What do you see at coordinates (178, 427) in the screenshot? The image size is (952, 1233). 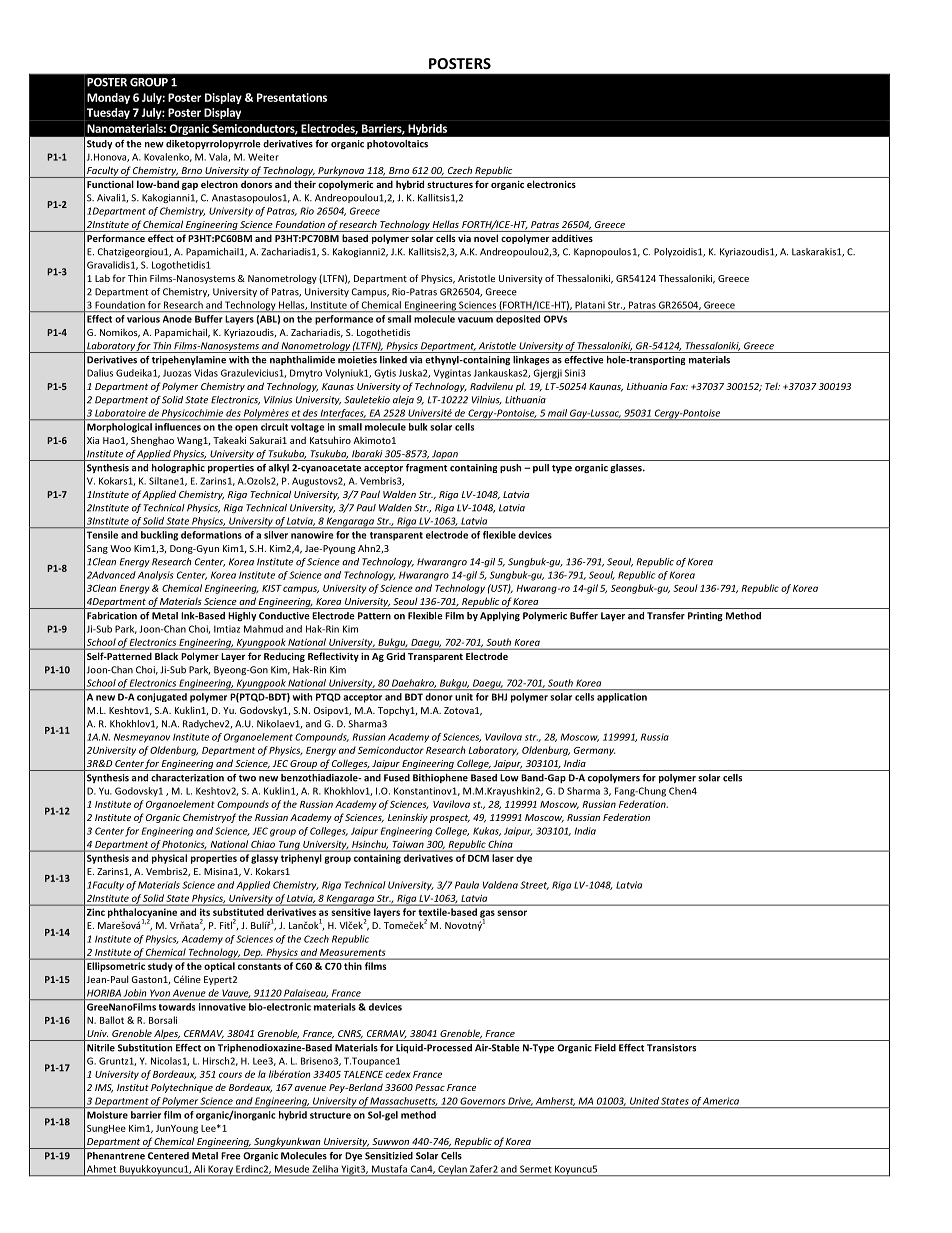 I see `influences` at bounding box center [178, 427].
